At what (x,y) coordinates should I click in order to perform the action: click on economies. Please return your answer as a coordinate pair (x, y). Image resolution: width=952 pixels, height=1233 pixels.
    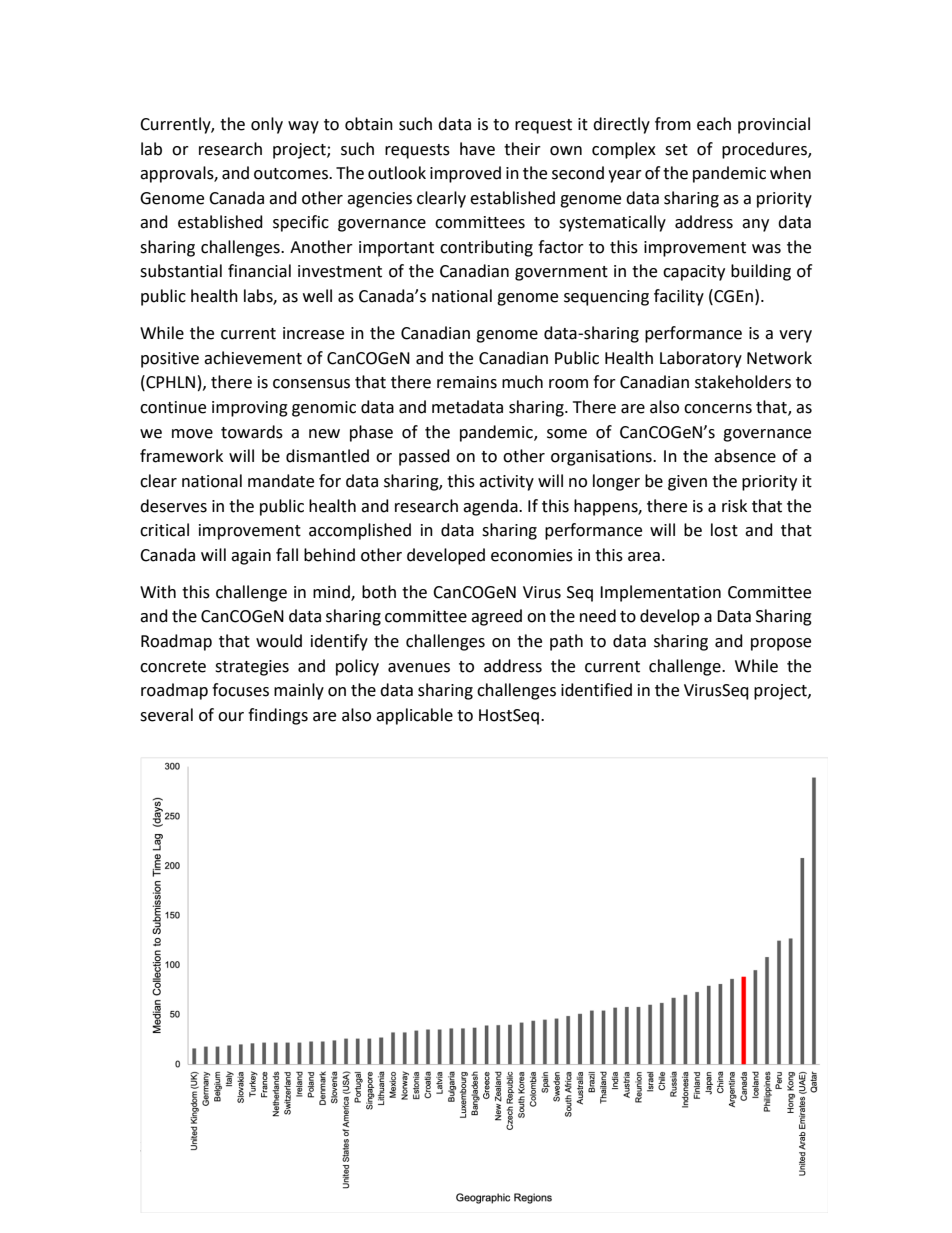
    Looking at the image, I should click on (532, 555).
